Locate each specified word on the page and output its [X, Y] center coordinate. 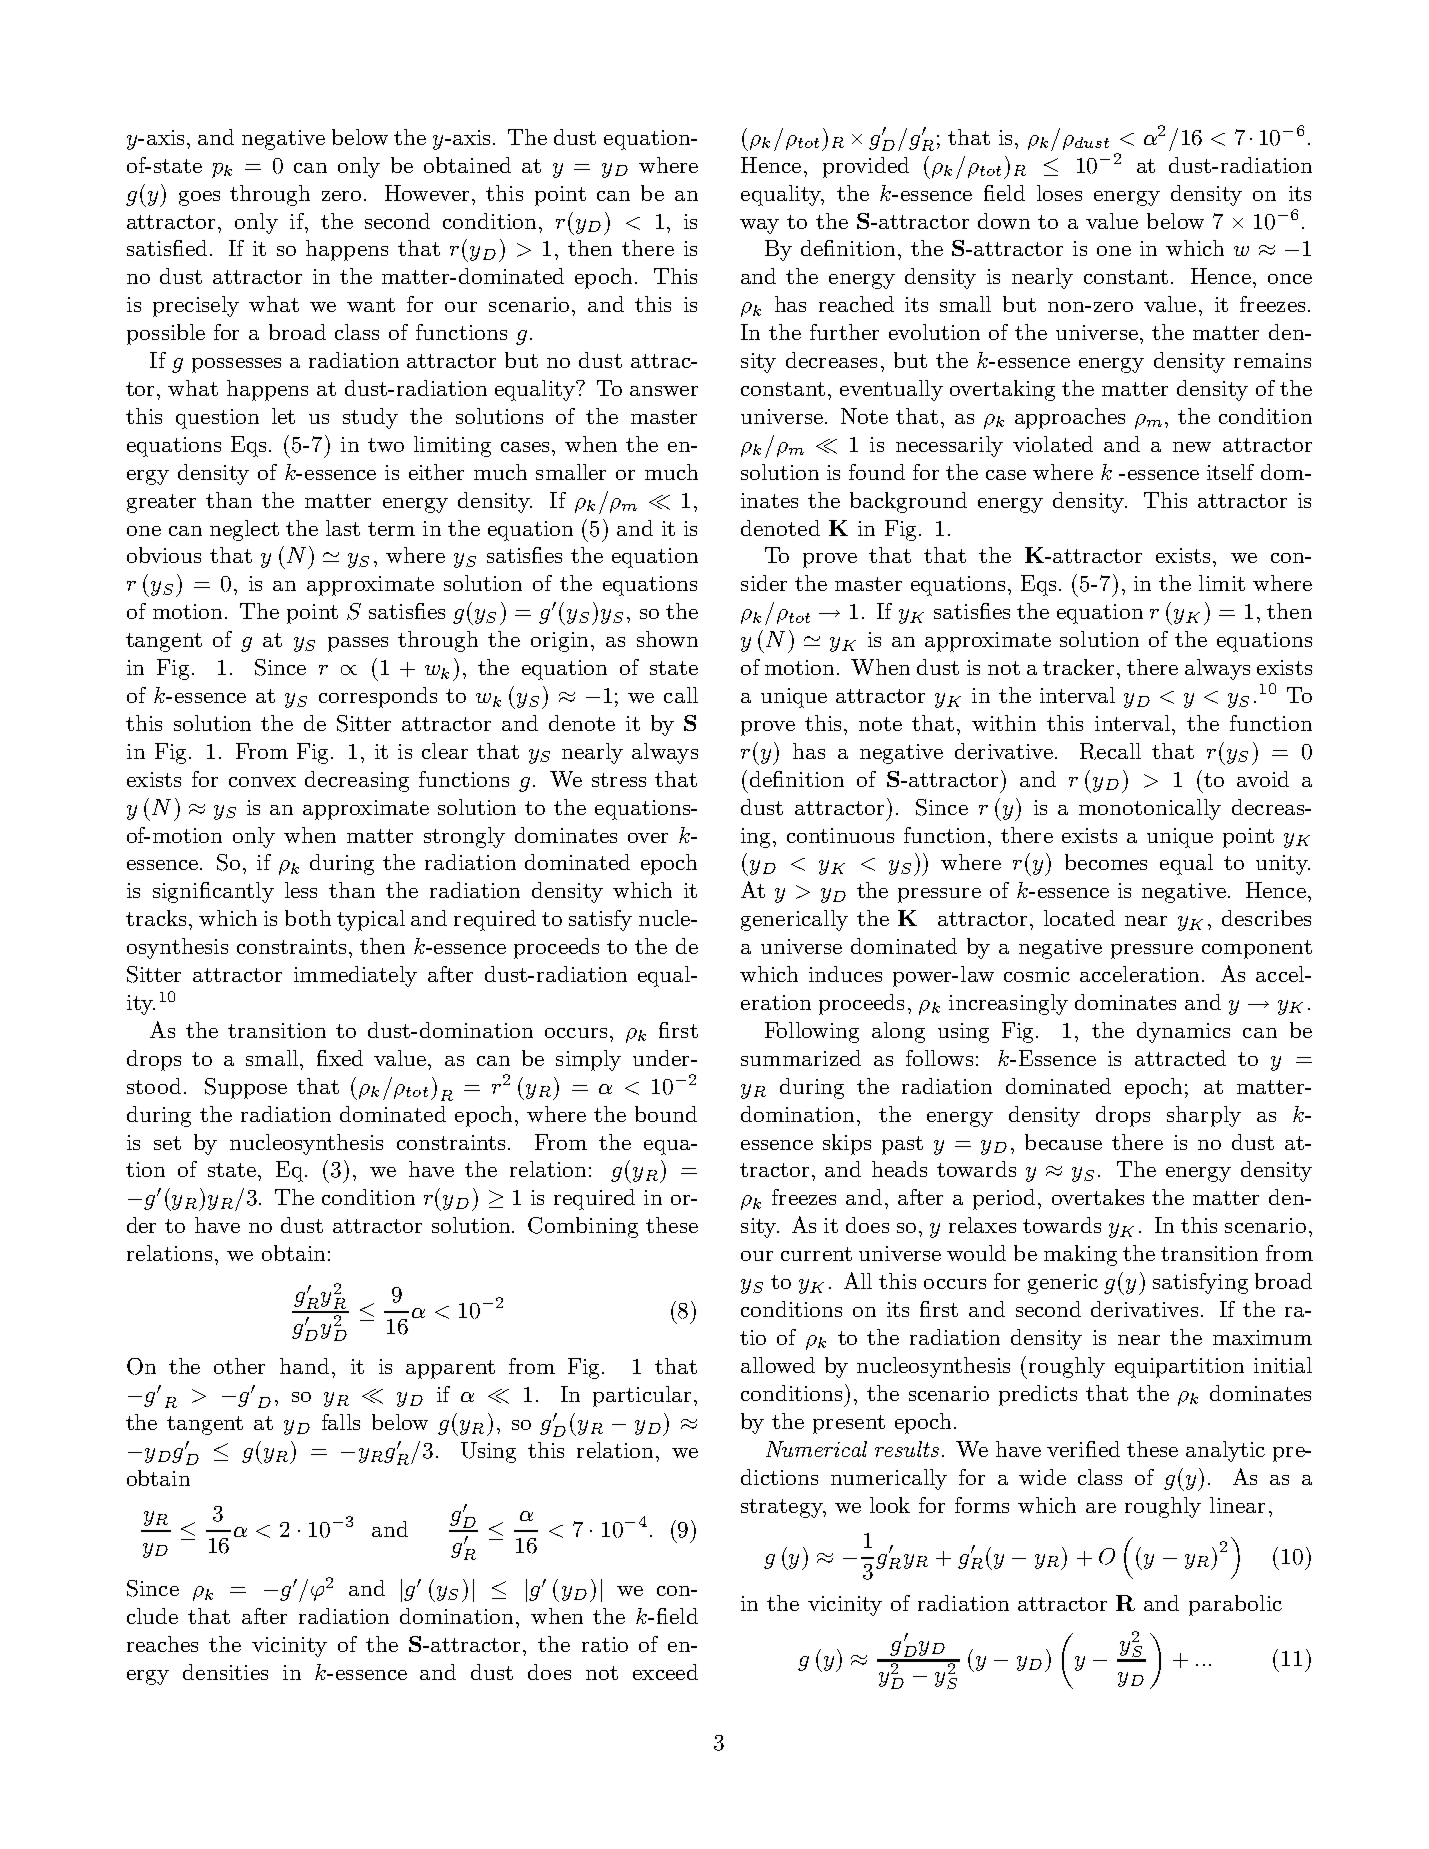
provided [866, 167]
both [308, 918]
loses [1059, 193]
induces [845, 974]
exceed [665, 1672]
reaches [162, 1644]
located [1079, 918]
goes [199, 198]
